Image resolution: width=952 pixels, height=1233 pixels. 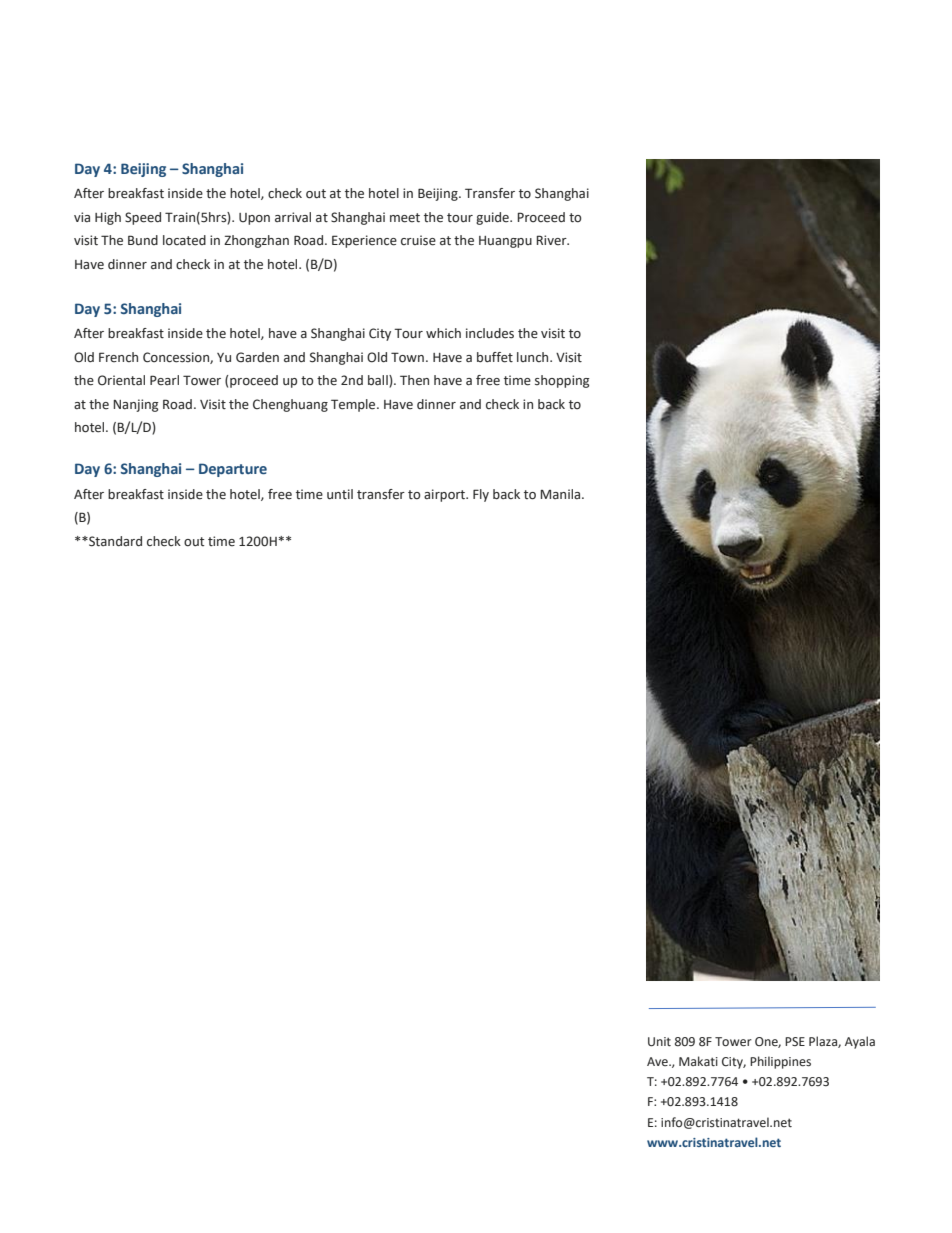 What do you see at coordinates (659, 1042) in the screenshot?
I see `Unit` at bounding box center [659, 1042].
